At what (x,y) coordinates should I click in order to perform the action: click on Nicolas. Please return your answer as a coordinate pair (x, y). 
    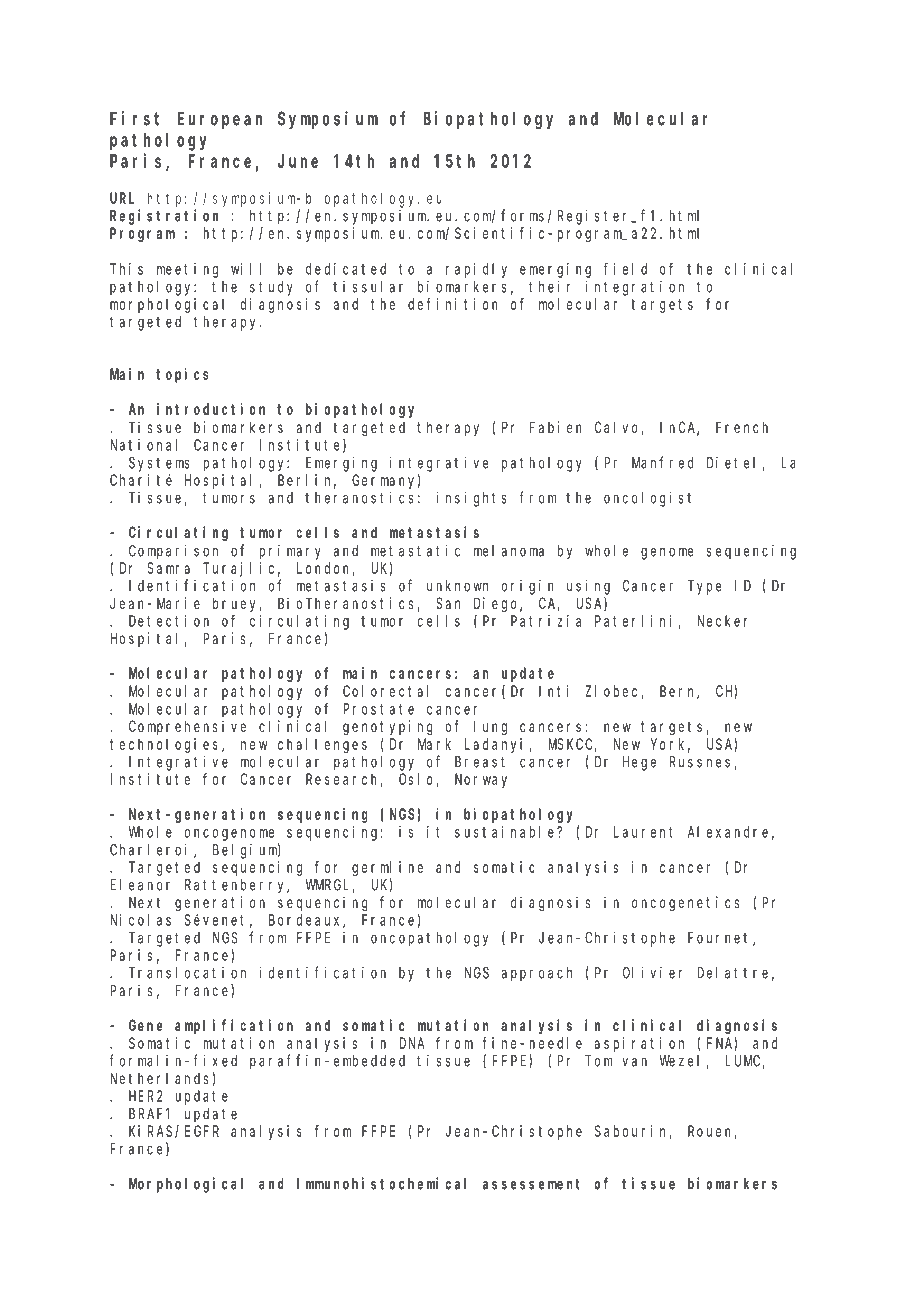
    Looking at the image, I should click on (140, 920).
